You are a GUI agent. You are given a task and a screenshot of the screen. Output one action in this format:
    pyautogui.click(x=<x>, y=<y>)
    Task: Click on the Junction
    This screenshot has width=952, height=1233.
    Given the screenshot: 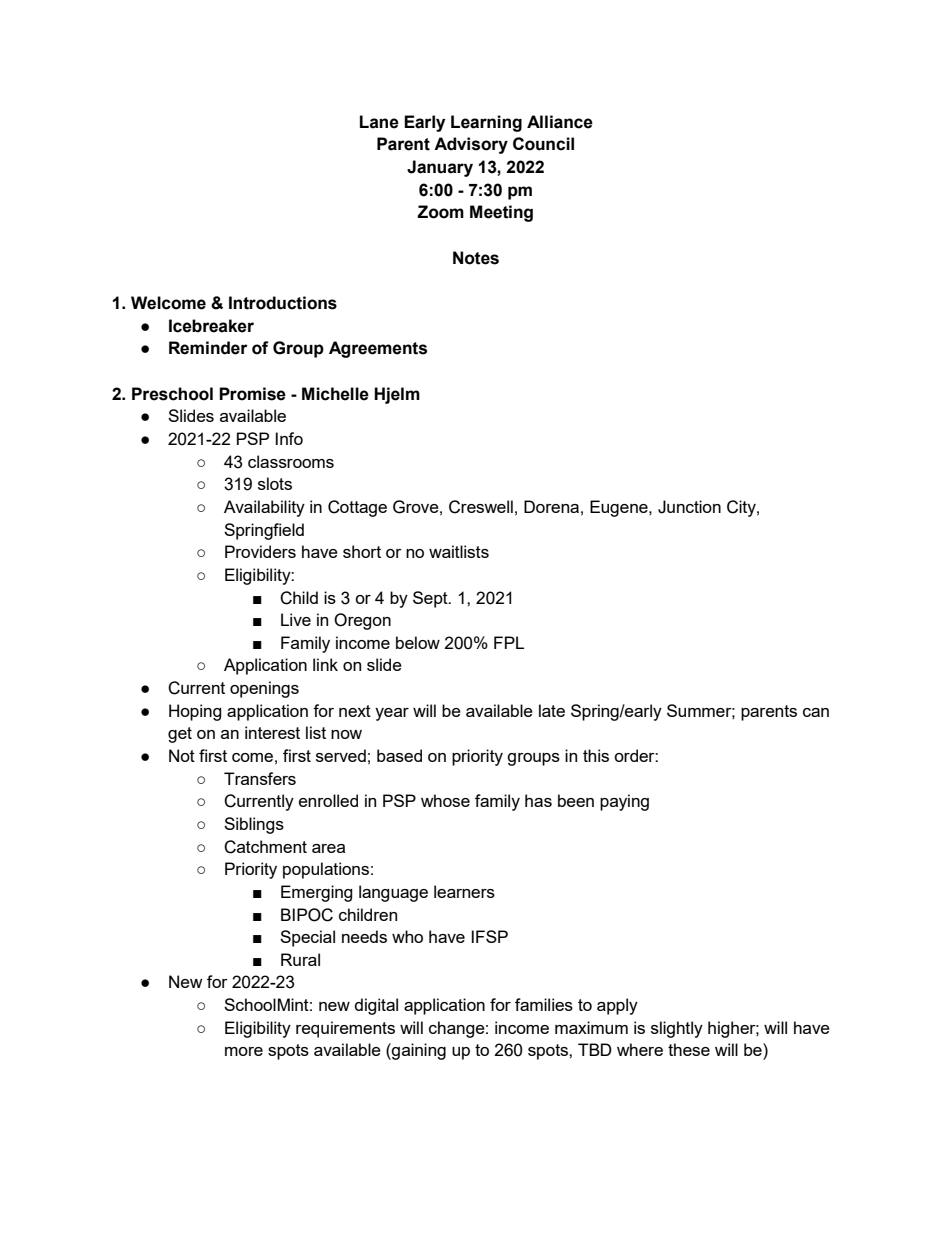 What is the action you would take?
    pyautogui.click(x=689, y=507)
